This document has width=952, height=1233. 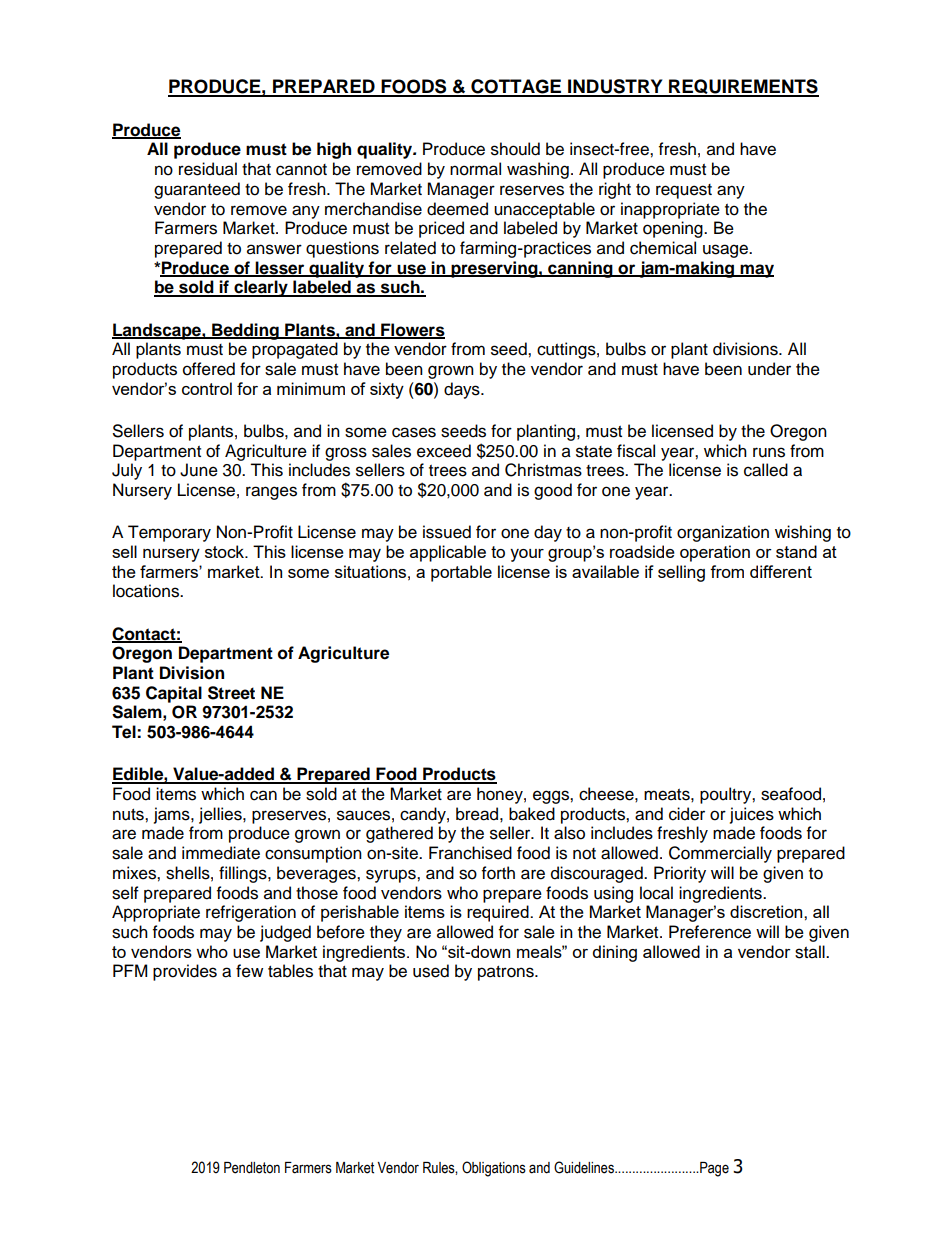 I want to click on portable, so click(x=461, y=573).
